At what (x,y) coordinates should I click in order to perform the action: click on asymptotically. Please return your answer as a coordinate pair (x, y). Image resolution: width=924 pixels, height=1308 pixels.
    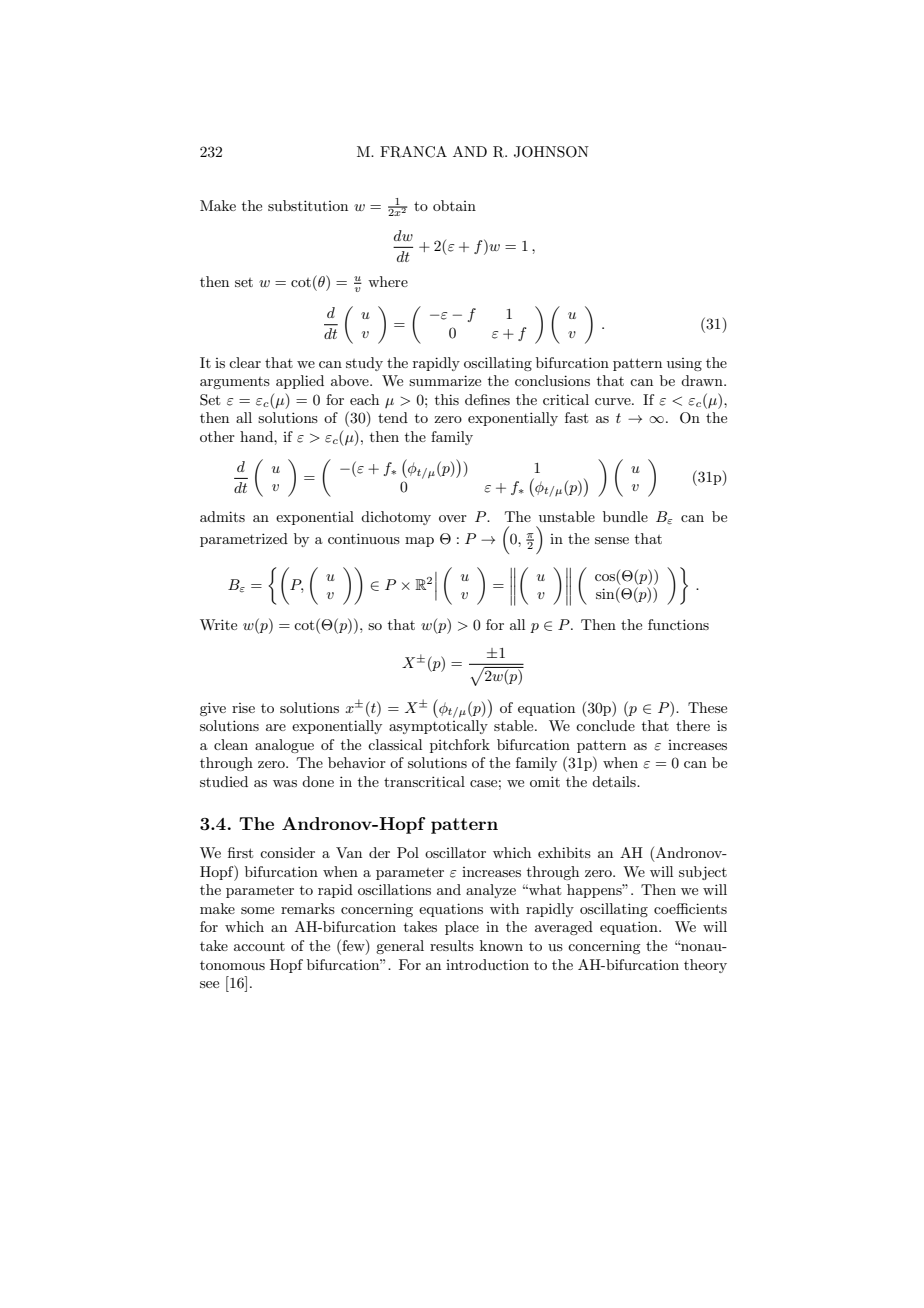
    Looking at the image, I should click on (438, 727).
